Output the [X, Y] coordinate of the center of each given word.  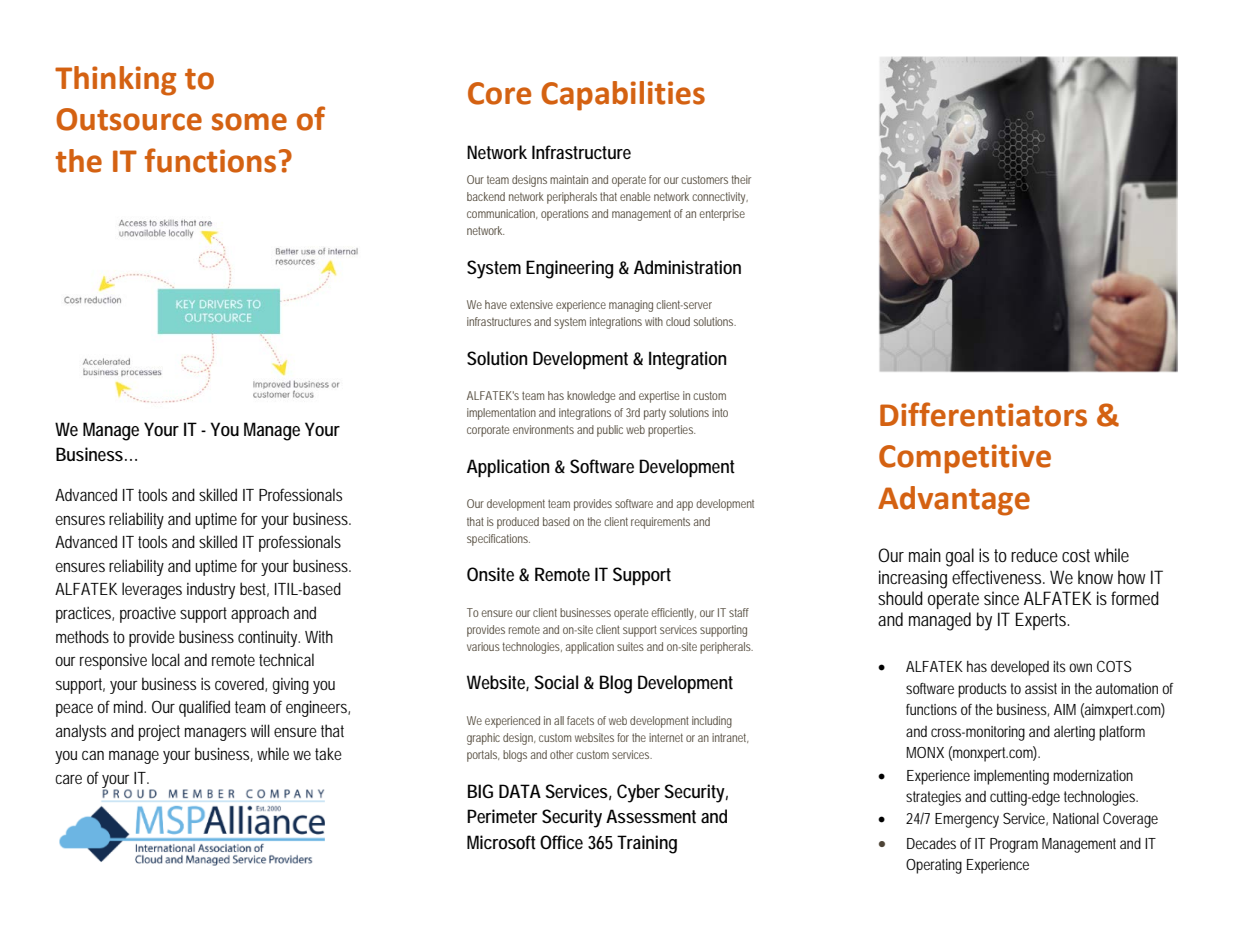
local [166, 659]
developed [1020, 668]
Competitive [965, 459]
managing [631, 306]
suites [630, 646]
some [249, 122]
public [610, 431]
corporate [488, 431]
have [496, 304]
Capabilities [623, 96]
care [68, 779]
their [741, 179]
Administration [687, 267]
